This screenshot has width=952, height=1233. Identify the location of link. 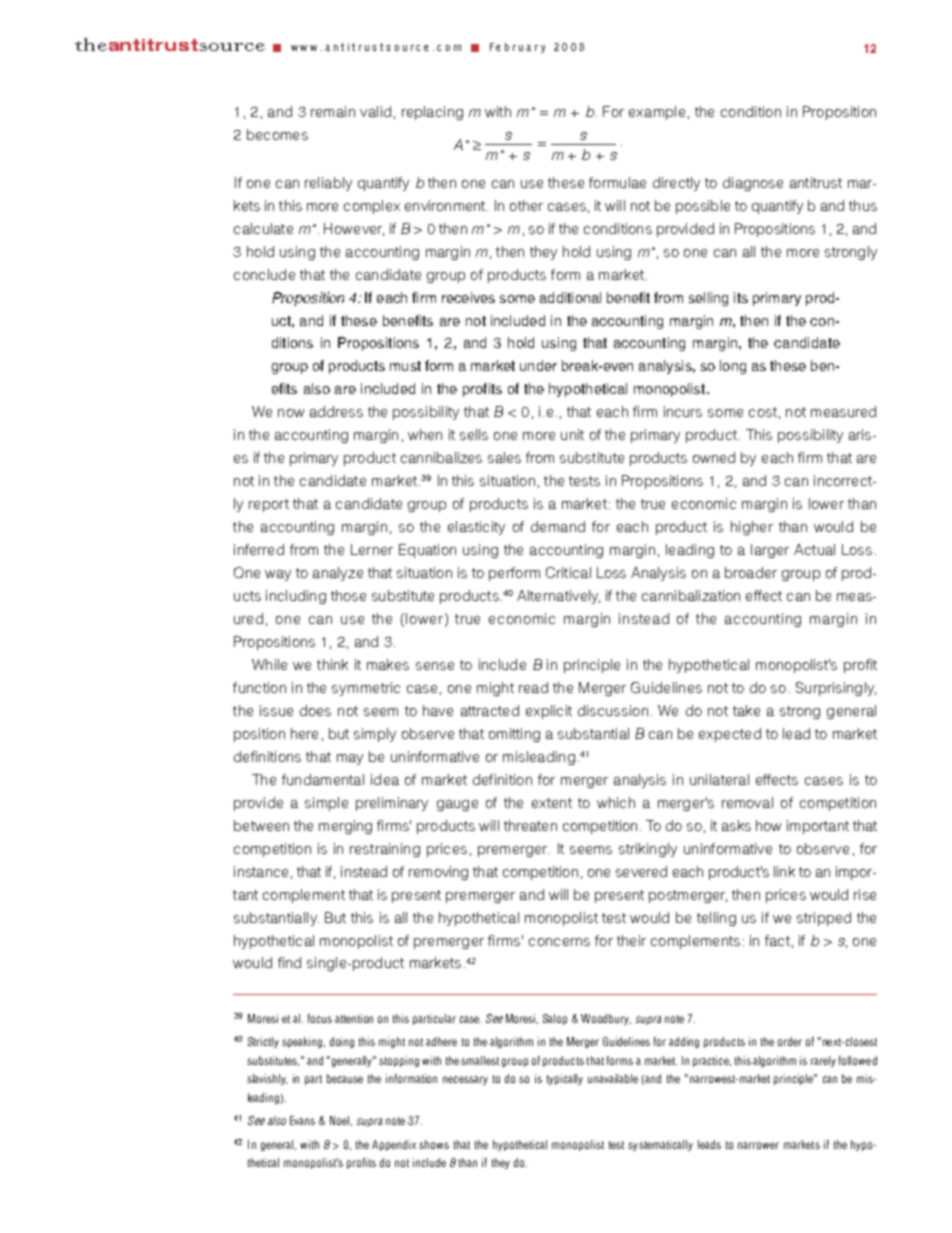
(784, 871).
